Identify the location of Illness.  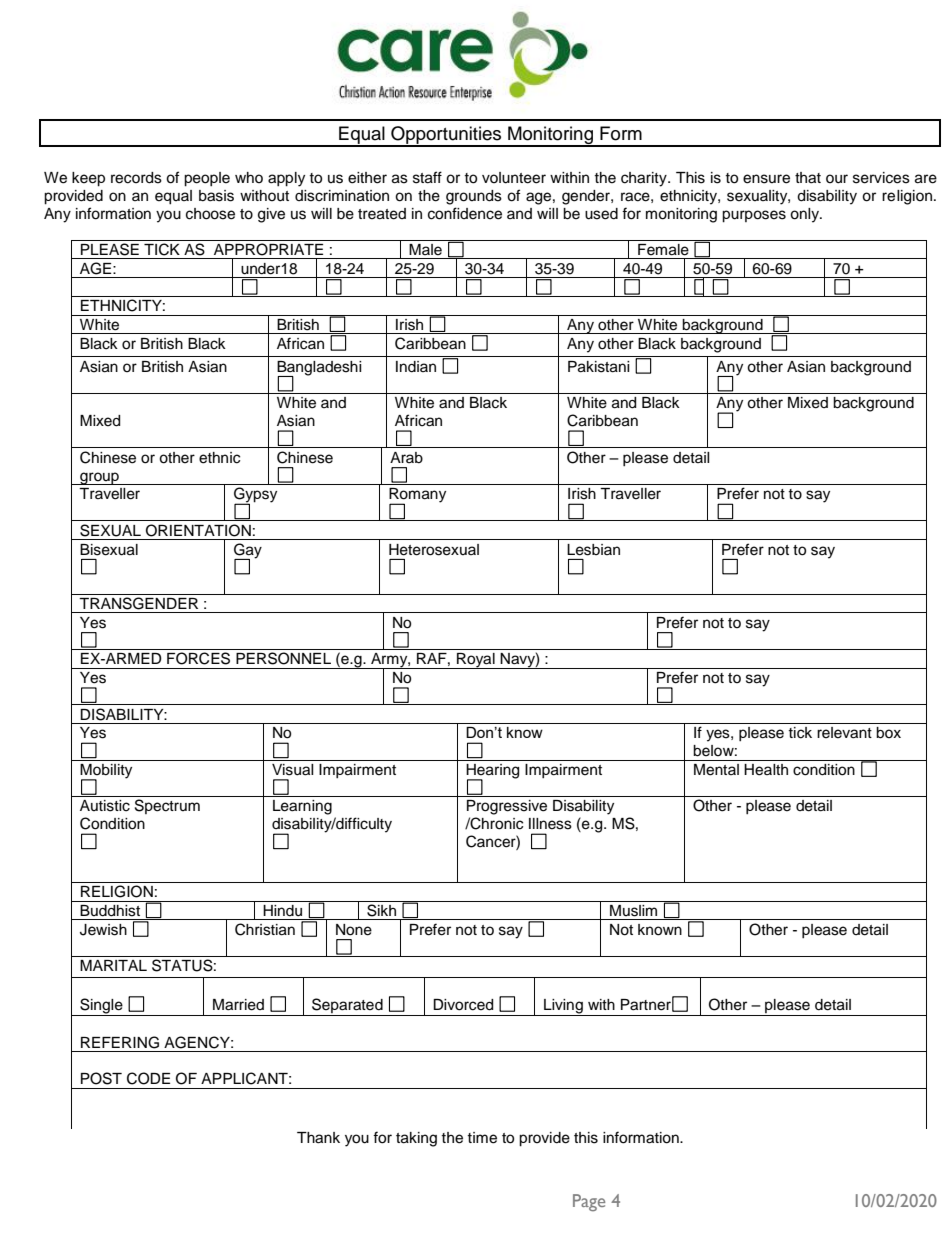
(550, 824).
